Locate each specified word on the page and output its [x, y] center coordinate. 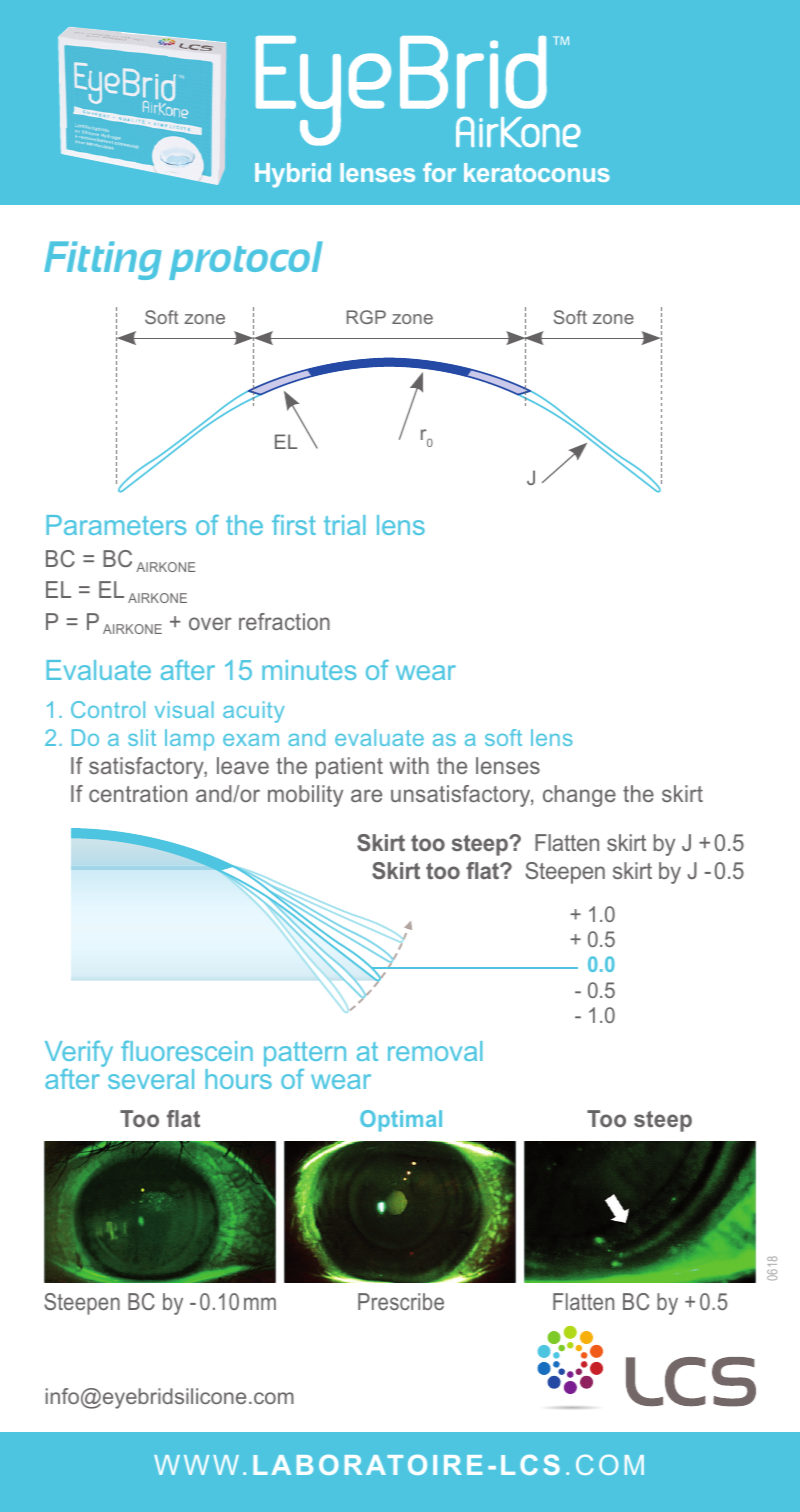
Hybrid [293, 175]
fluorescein [187, 1051]
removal [435, 1051]
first [294, 525]
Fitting [103, 260]
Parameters [116, 525]
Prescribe [401, 1301]
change [579, 796]
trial [344, 525]
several [151, 1079]
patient [349, 768]
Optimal [401, 1121]
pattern [305, 1054]
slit [142, 737]
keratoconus [537, 172]
